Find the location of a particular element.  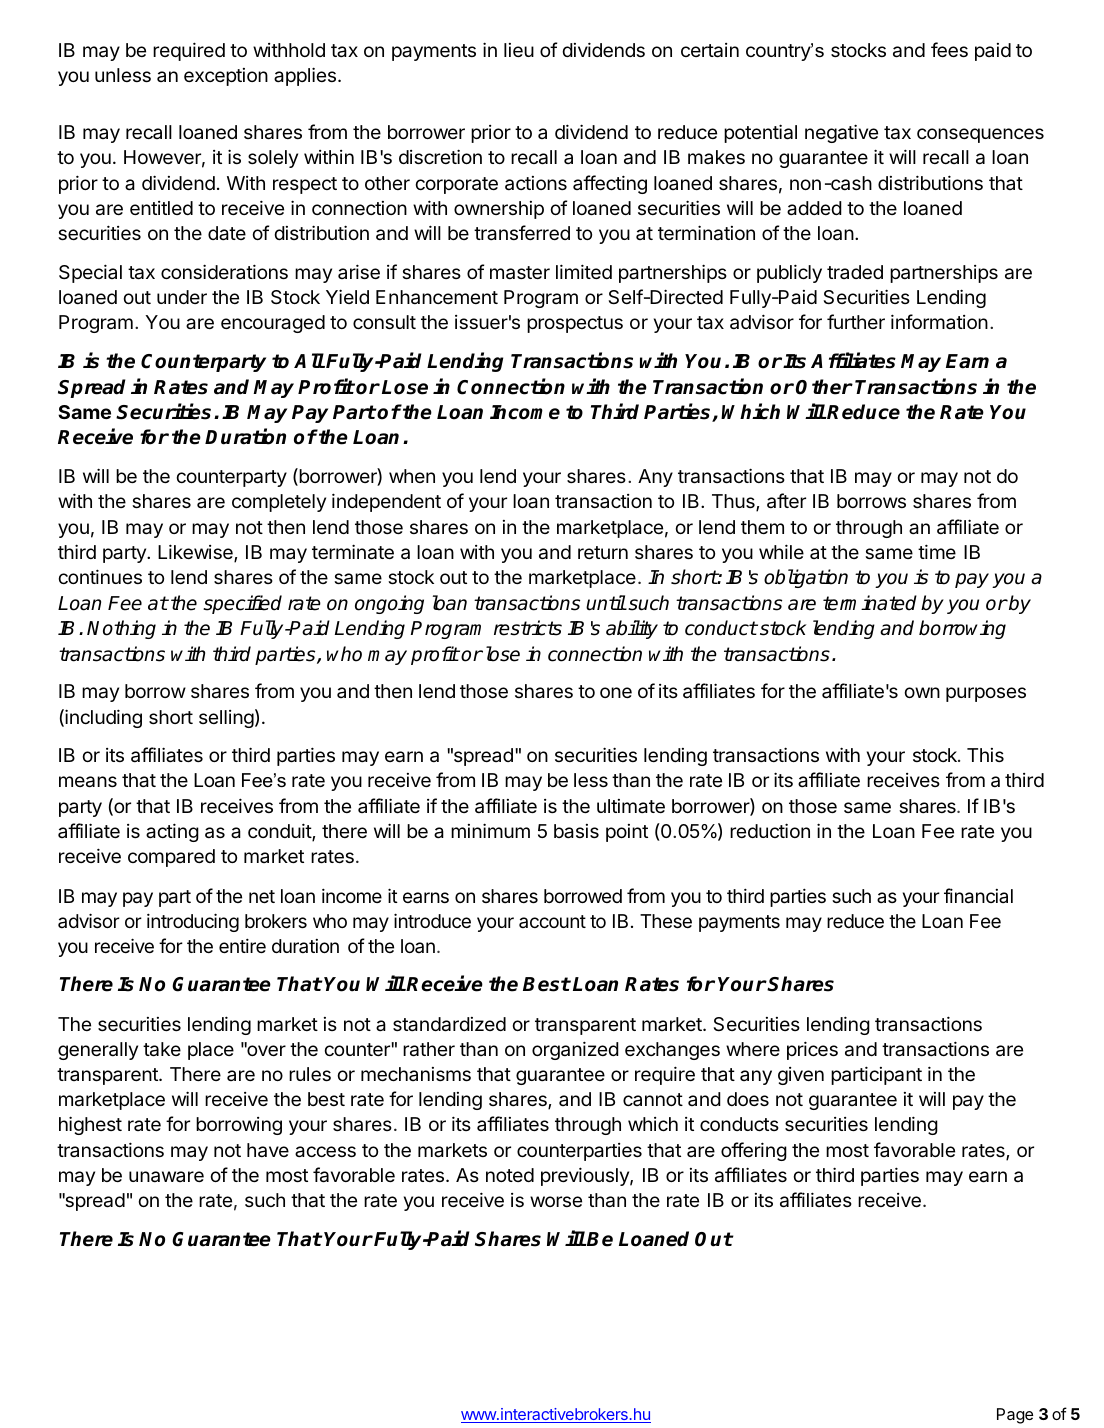

selling is located at coordinates (226, 719).
